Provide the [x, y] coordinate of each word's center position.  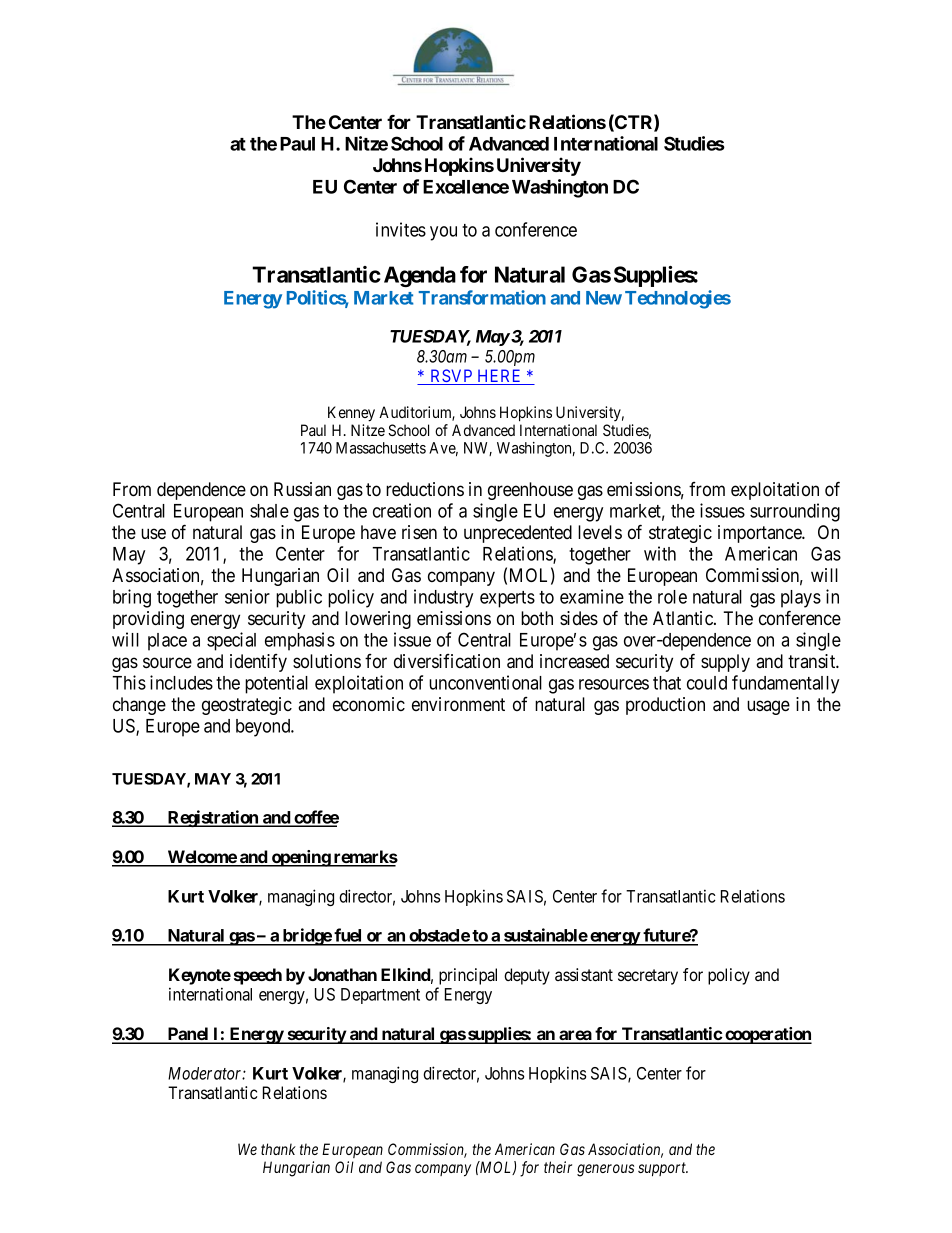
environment [458, 704]
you [443, 233]
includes [181, 682]
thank [278, 1149]
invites [401, 229]
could [707, 683]
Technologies [678, 299]
